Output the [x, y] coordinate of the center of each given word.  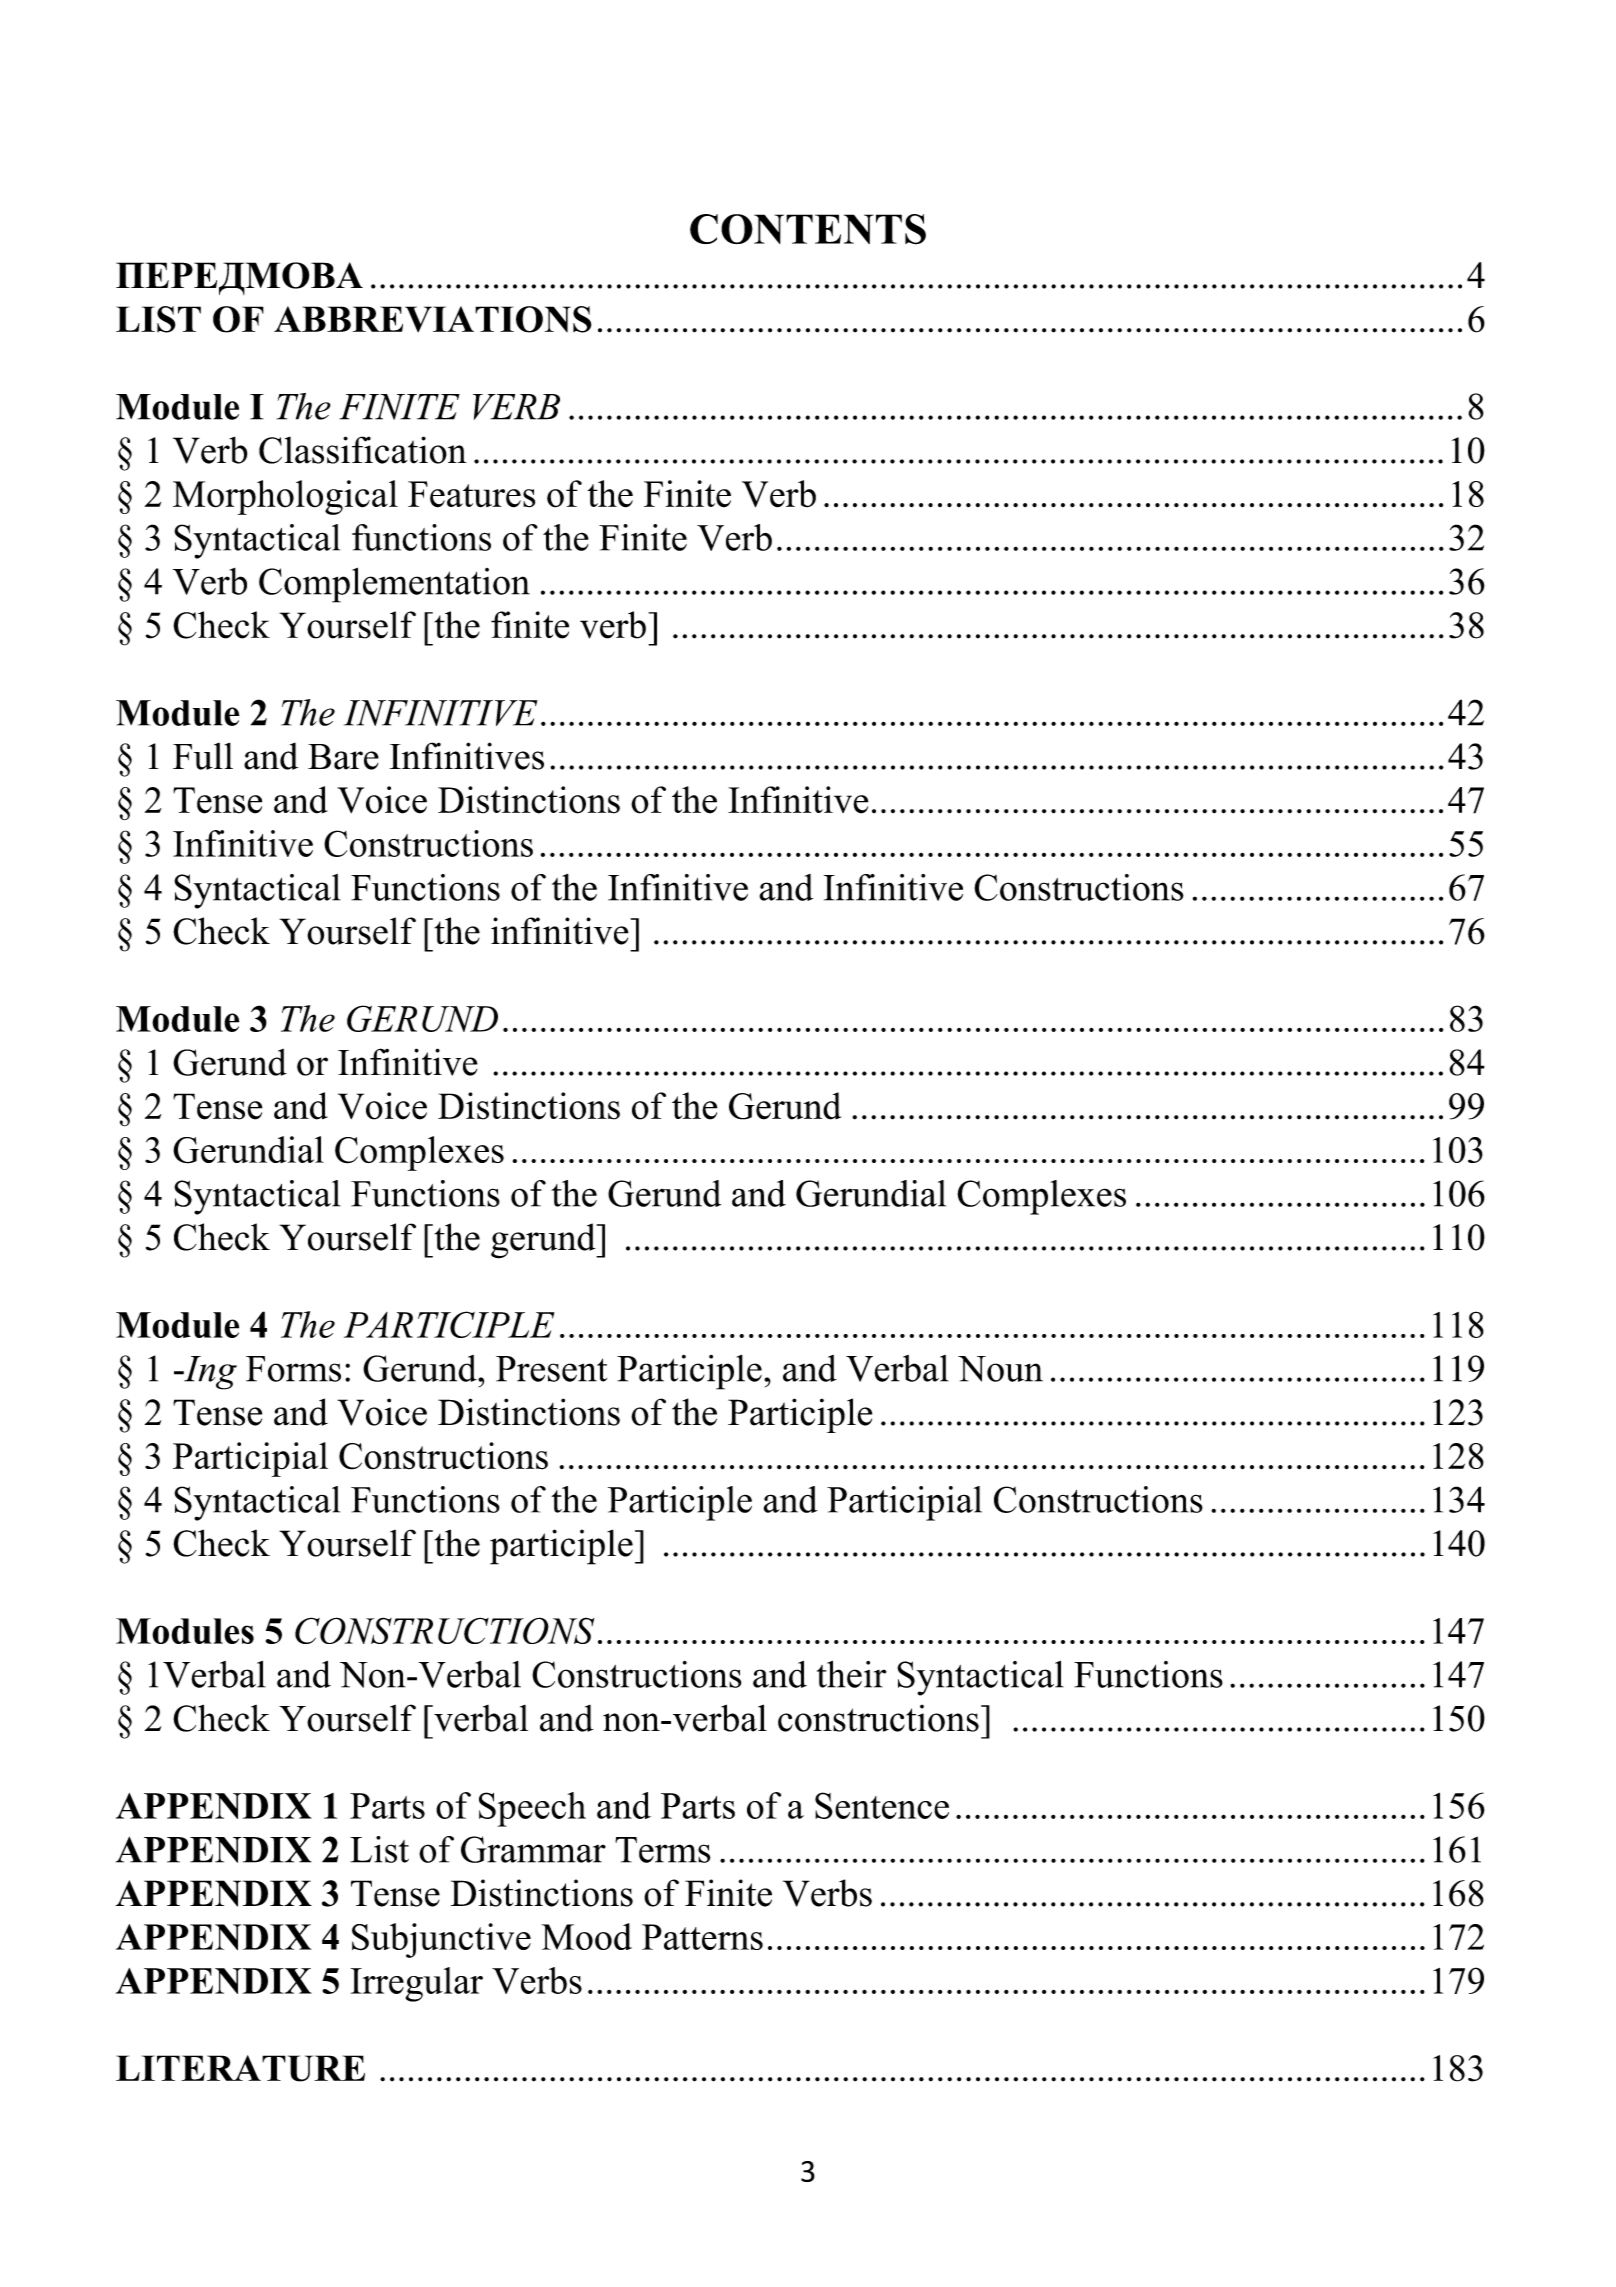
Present [551, 1369]
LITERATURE [240, 2068]
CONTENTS [808, 229]
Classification [363, 450]
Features [471, 494]
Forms [293, 1369]
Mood [587, 1936]
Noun [1000, 1369]
